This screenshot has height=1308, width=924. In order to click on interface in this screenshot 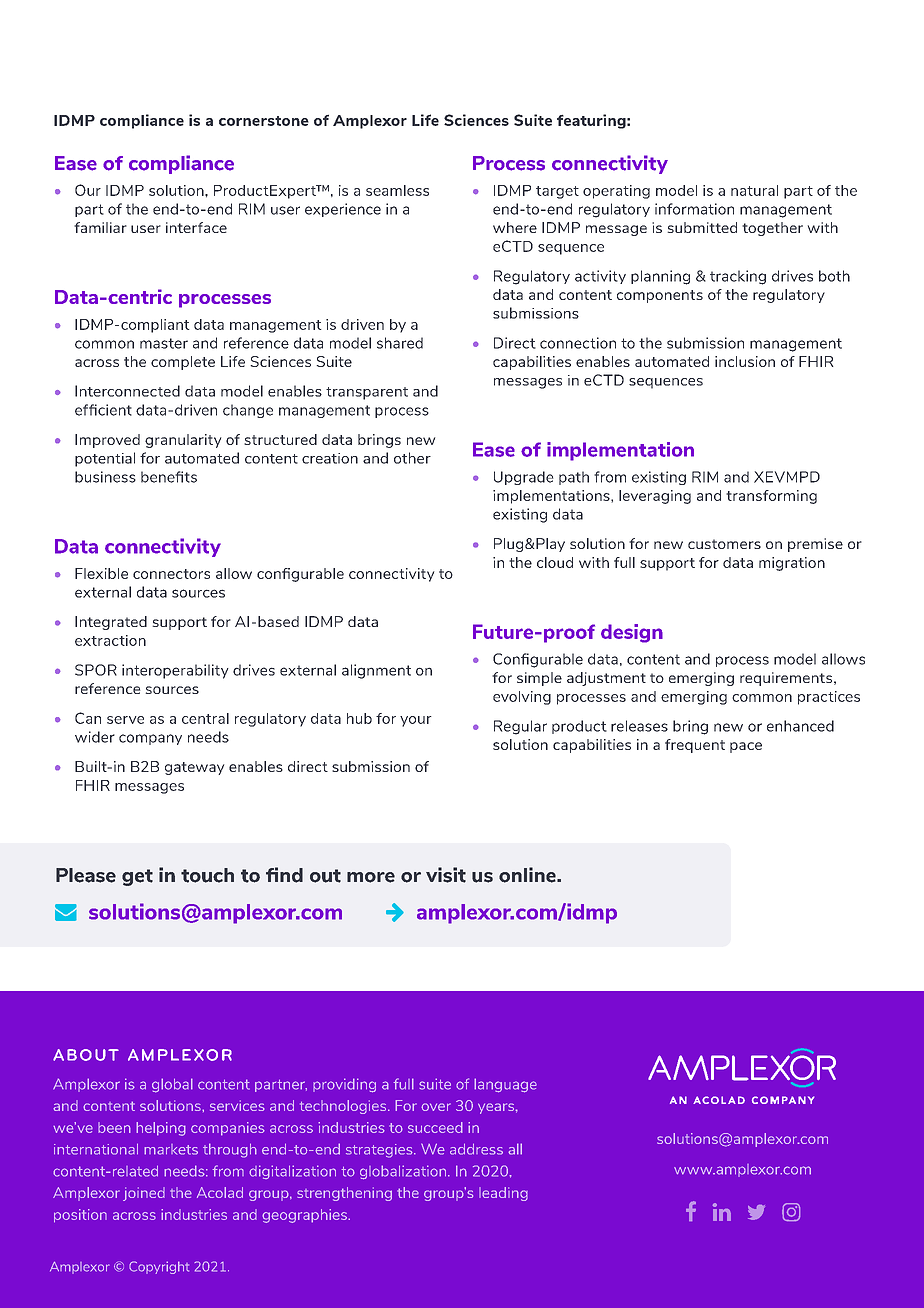, I will do `click(196, 227)`.
